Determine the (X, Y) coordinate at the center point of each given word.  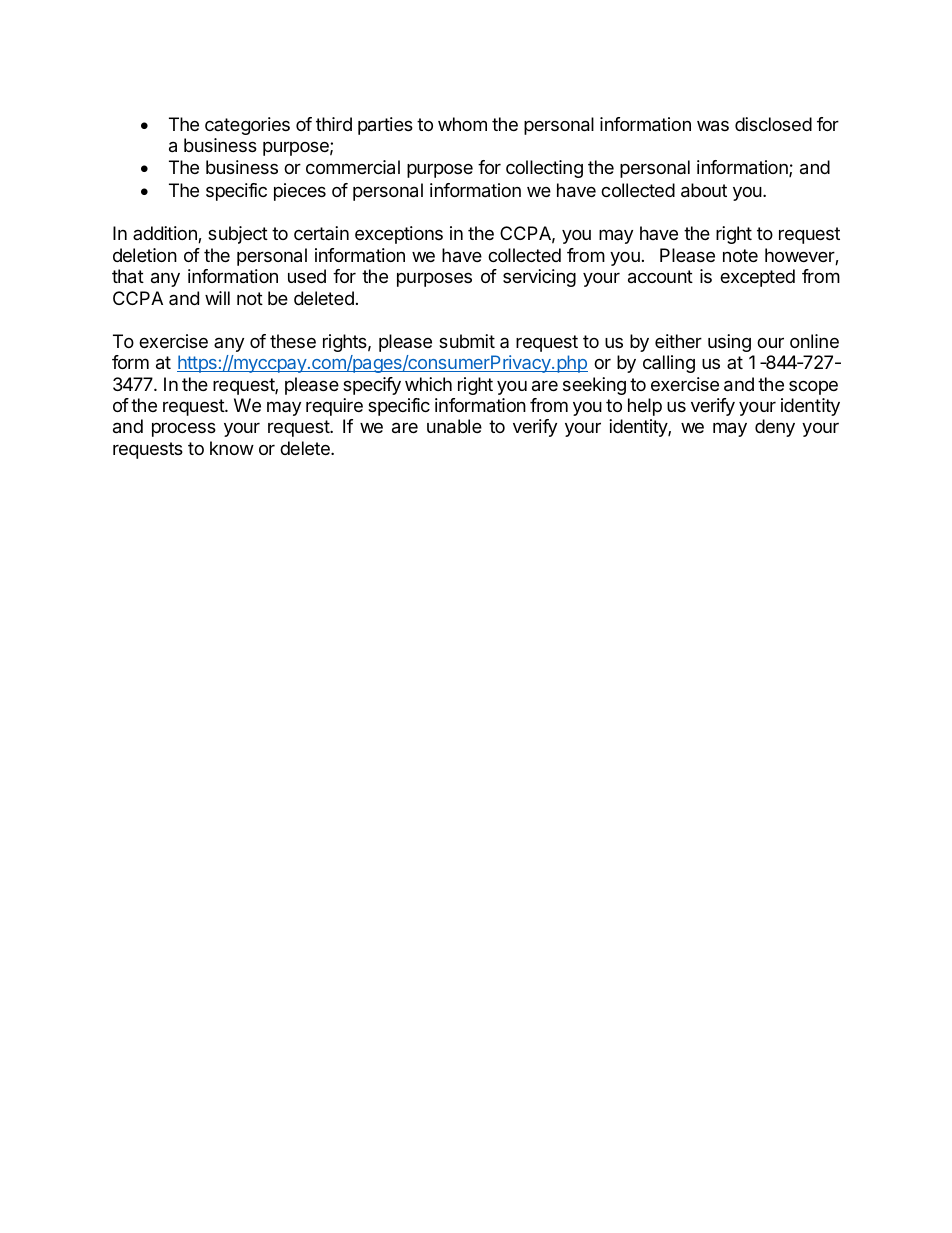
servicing (539, 278)
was (713, 126)
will (217, 298)
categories (247, 126)
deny (775, 428)
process (184, 429)
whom (462, 124)
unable (454, 426)
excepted (757, 278)
